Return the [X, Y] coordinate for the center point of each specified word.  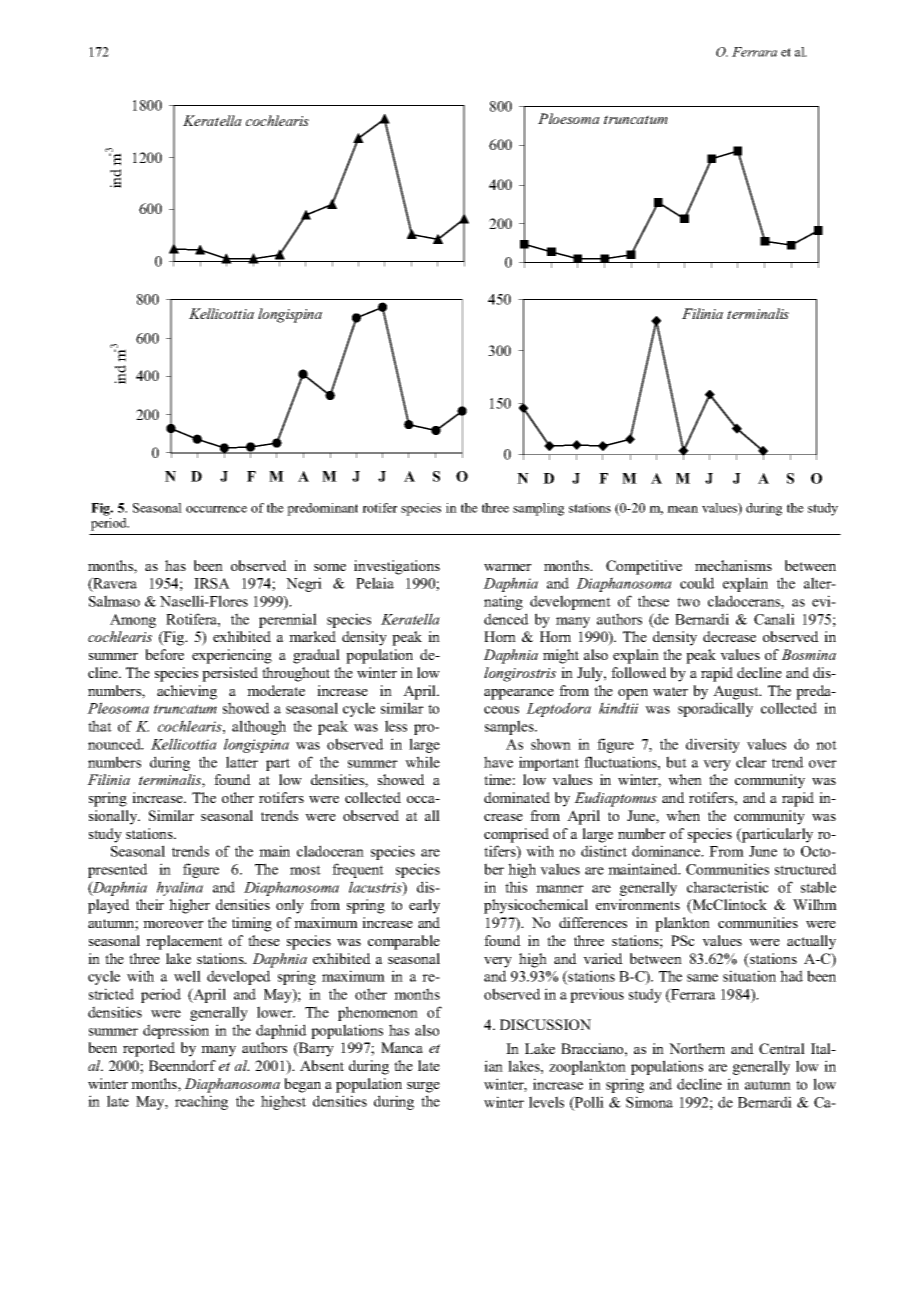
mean [682, 509]
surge [423, 1087]
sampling [538, 509]
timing [252, 924]
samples [510, 727]
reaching [201, 1102]
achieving [187, 692]
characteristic [728, 887]
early [424, 906]
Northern [697, 1048]
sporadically [715, 709]
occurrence [216, 509]
